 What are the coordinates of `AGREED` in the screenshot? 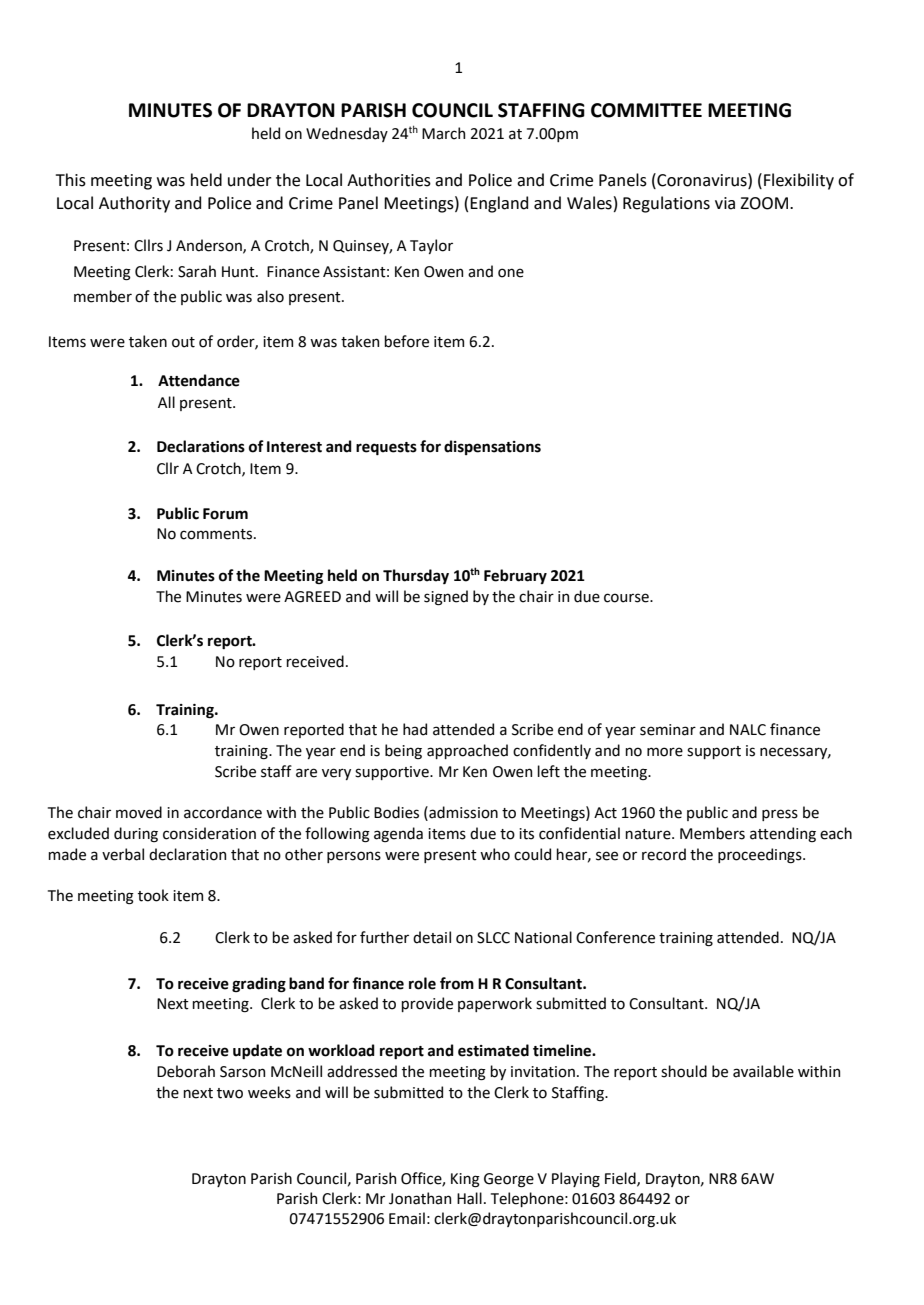 It's located at (312, 597).
